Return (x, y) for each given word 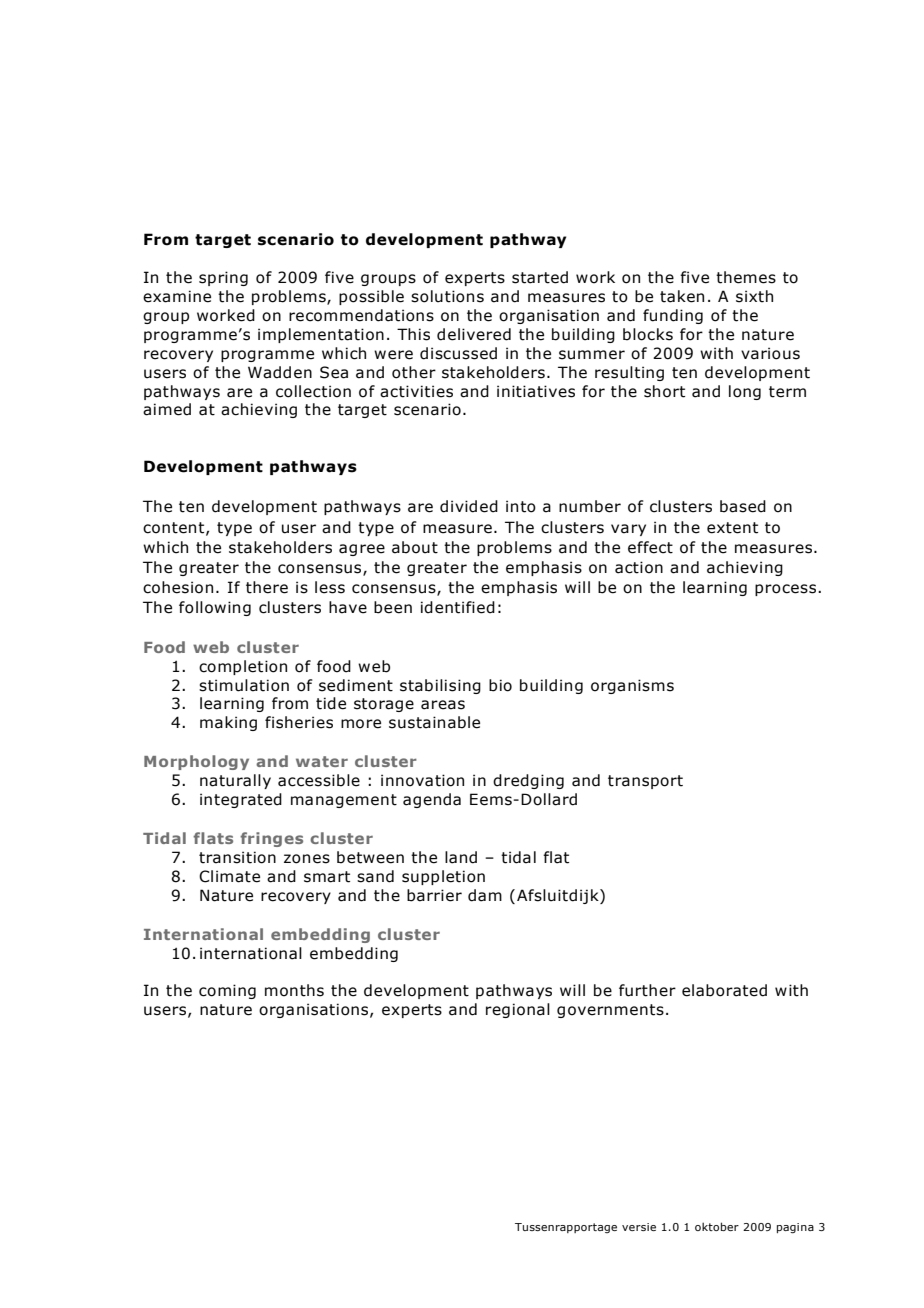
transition (237, 857)
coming (227, 991)
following (215, 608)
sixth (754, 296)
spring (223, 278)
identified (458, 607)
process (787, 590)
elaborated (724, 990)
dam (485, 895)
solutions (447, 296)
